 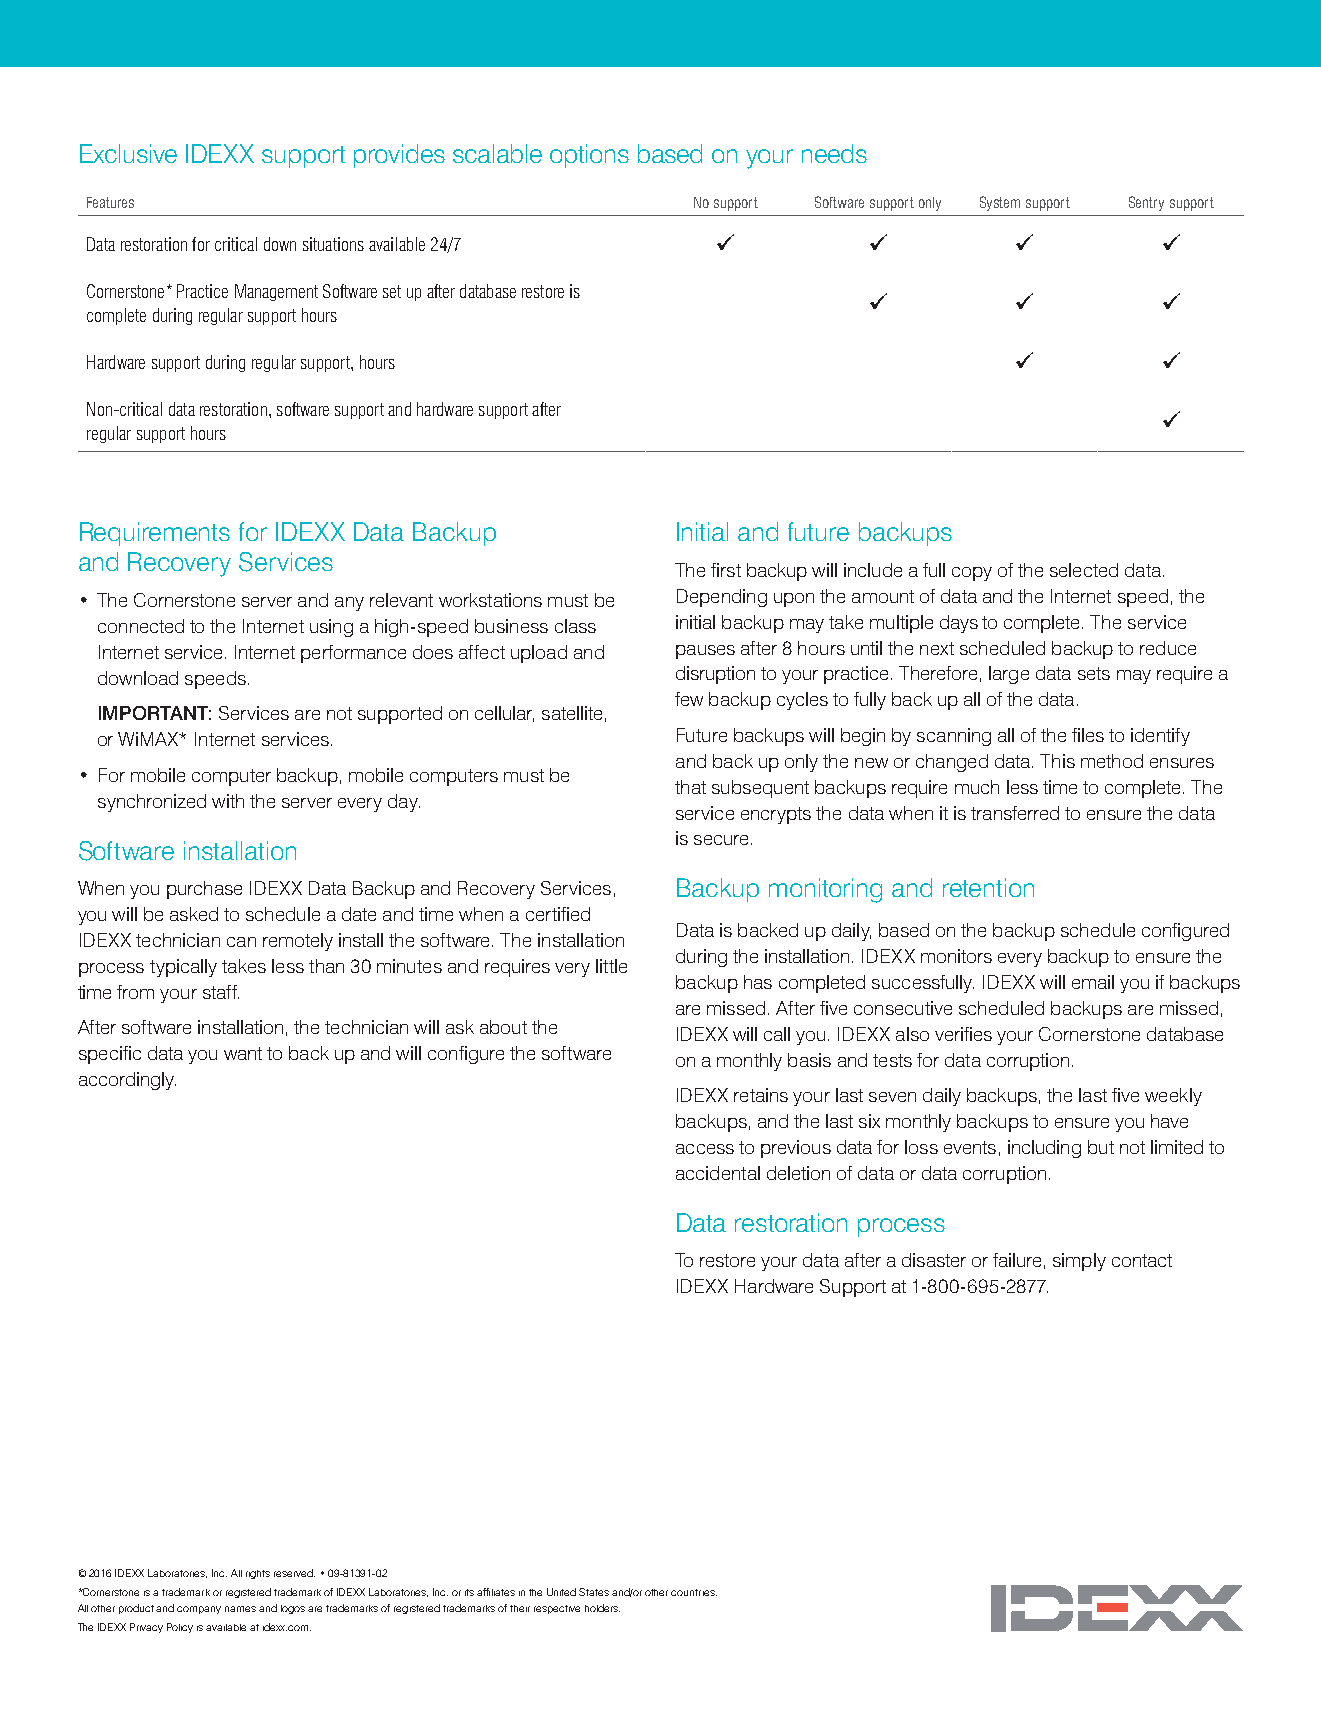 I want to click on options, so click(x=589, y=156).
